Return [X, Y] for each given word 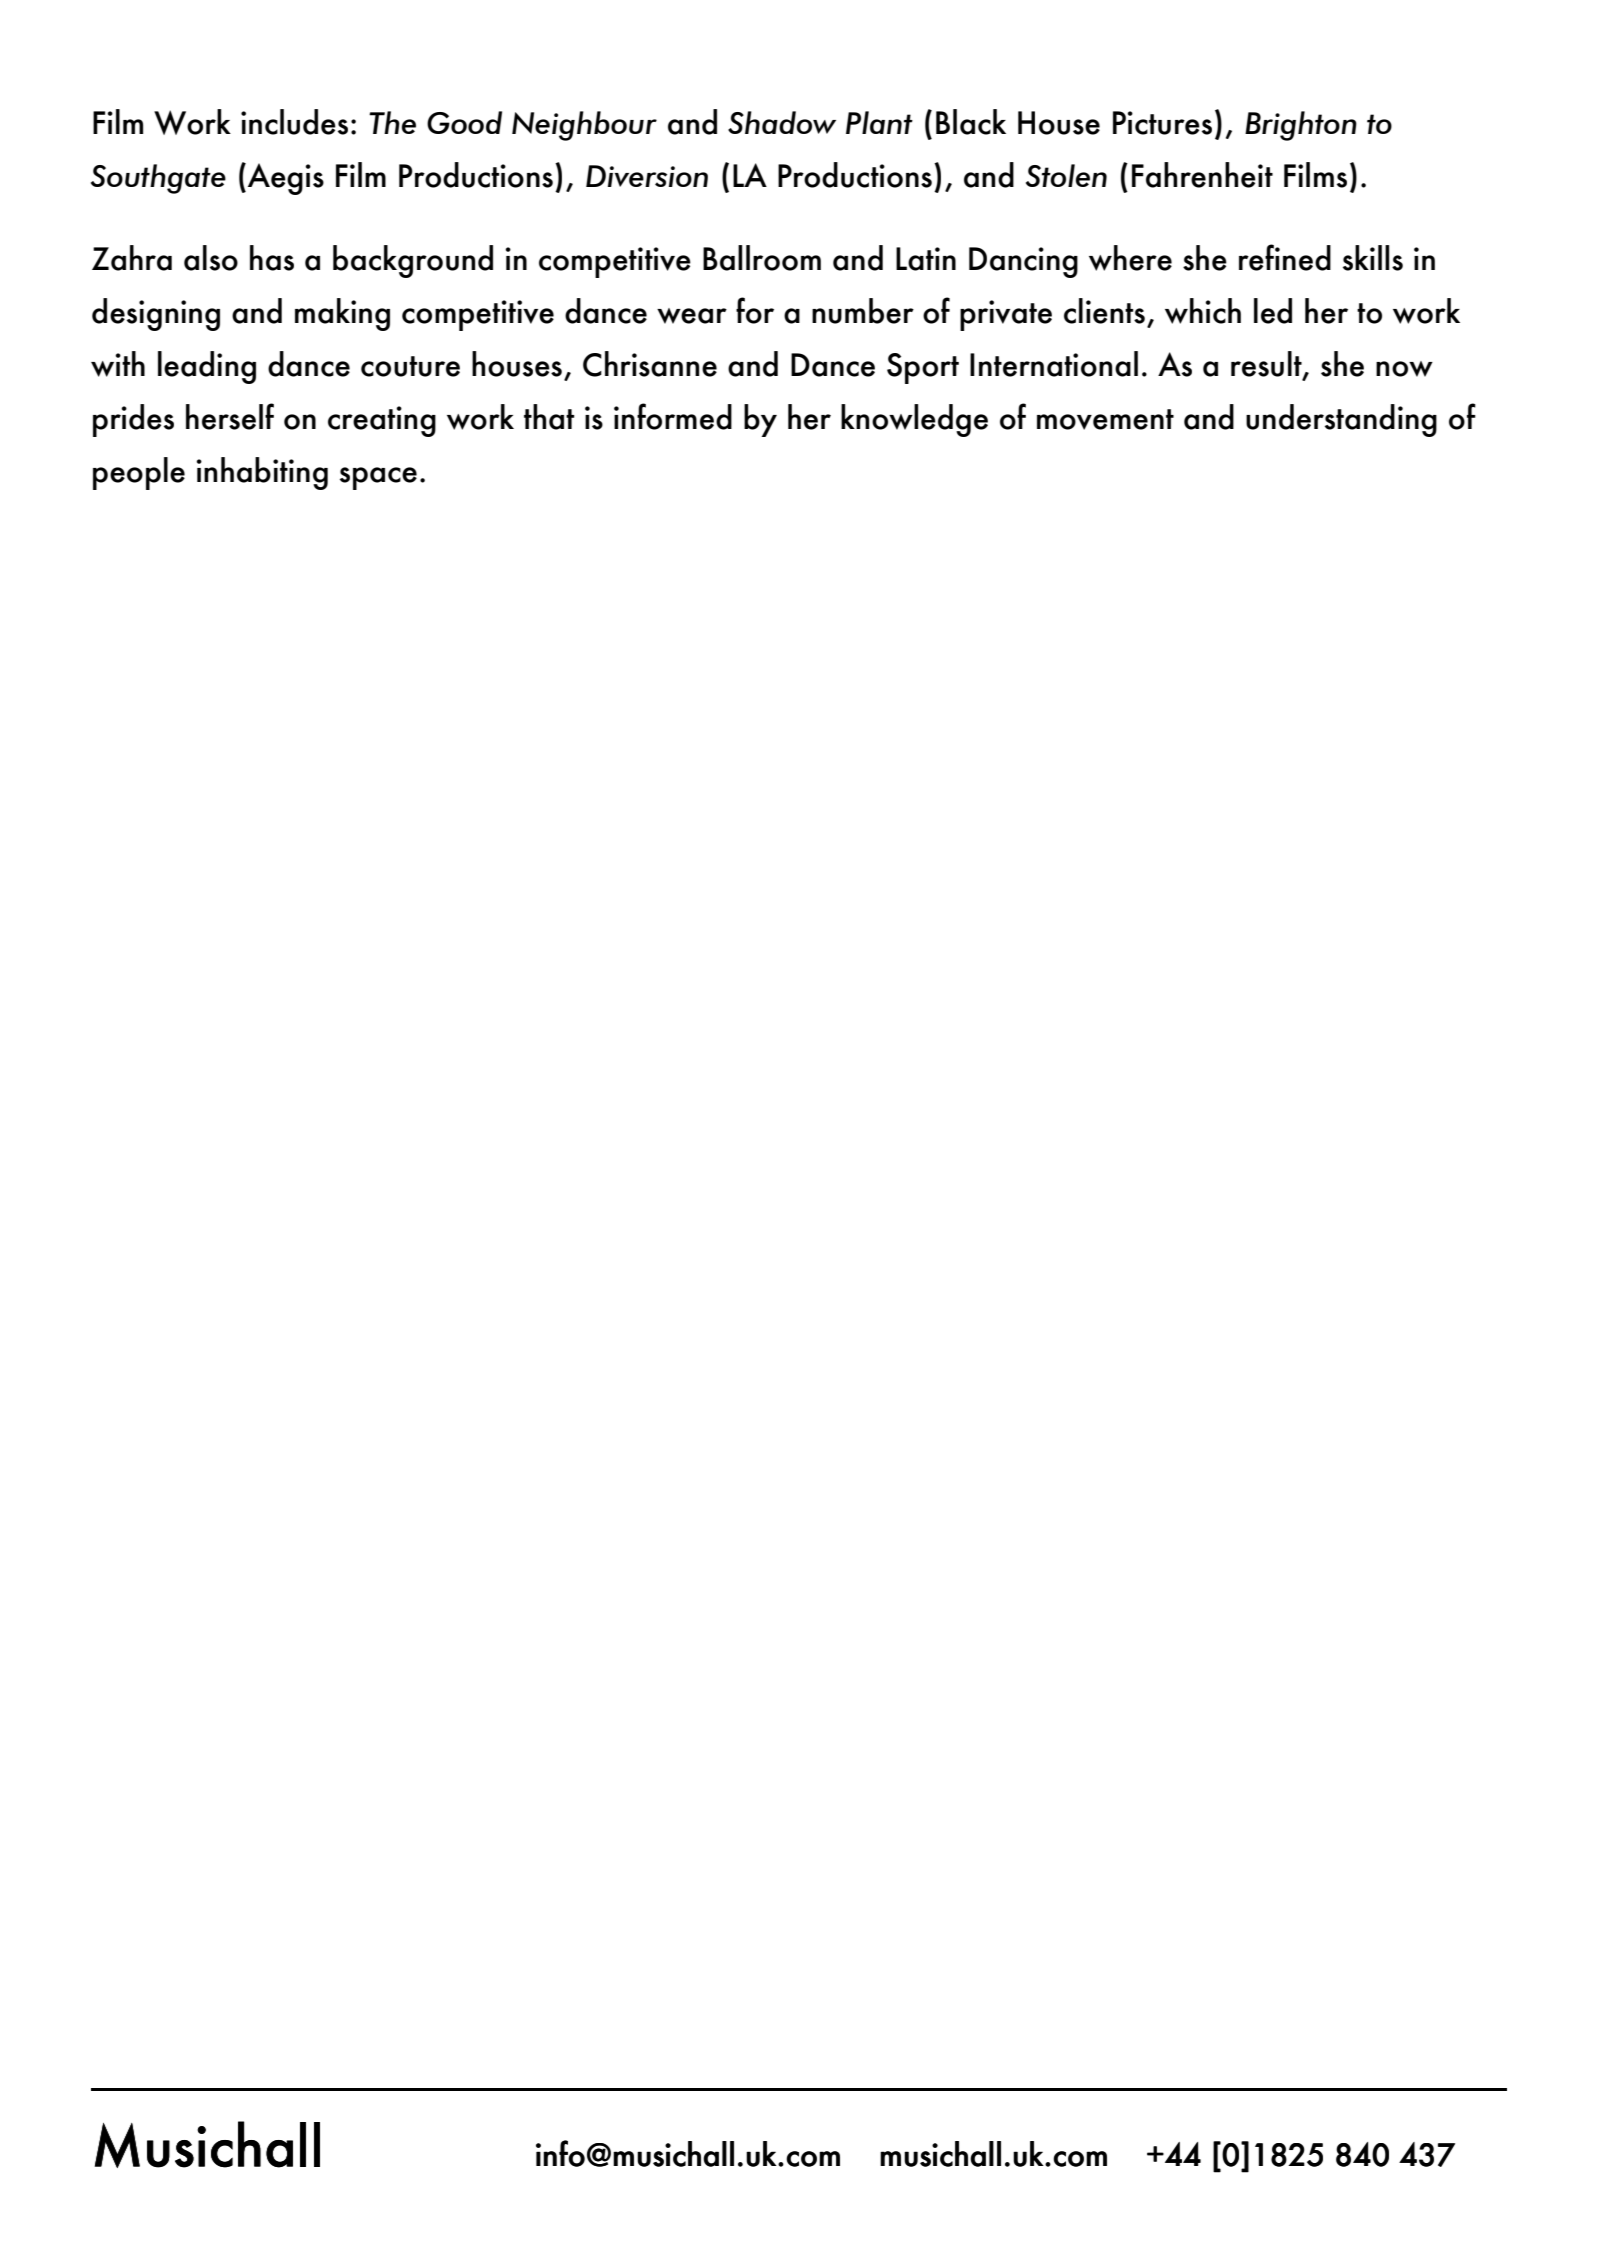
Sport [923, 368]
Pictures [1162, 123]
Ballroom [762, 258]
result [1267, 365]
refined [1285, 257]
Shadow [782, 122]
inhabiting [262, 473]
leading [207, 367]
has [272, 258]
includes [294, 122]
